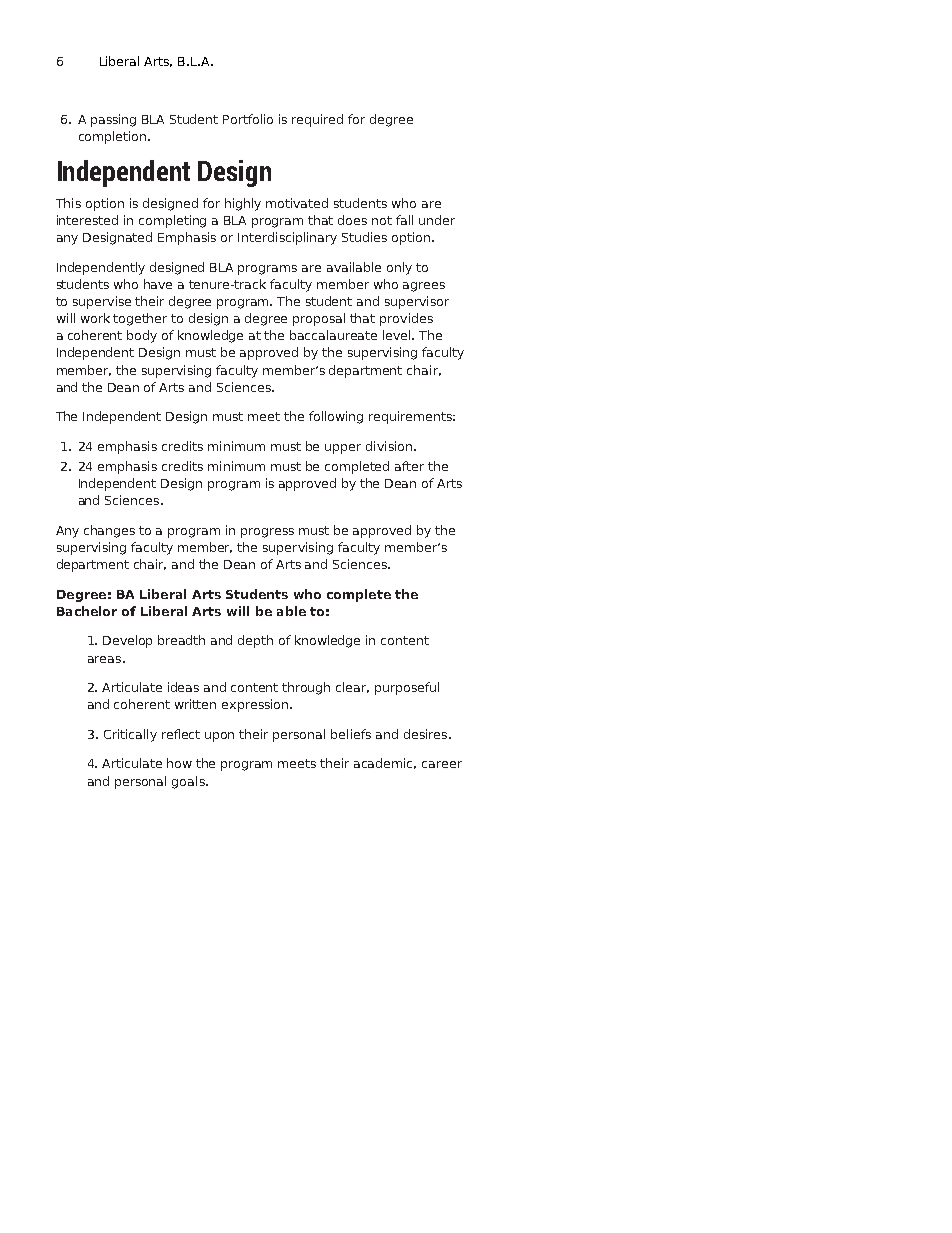 The width and height of the page is (952, 1233). Describe the element at coordinates (389, 446) in the page. I see `division` at that location.
